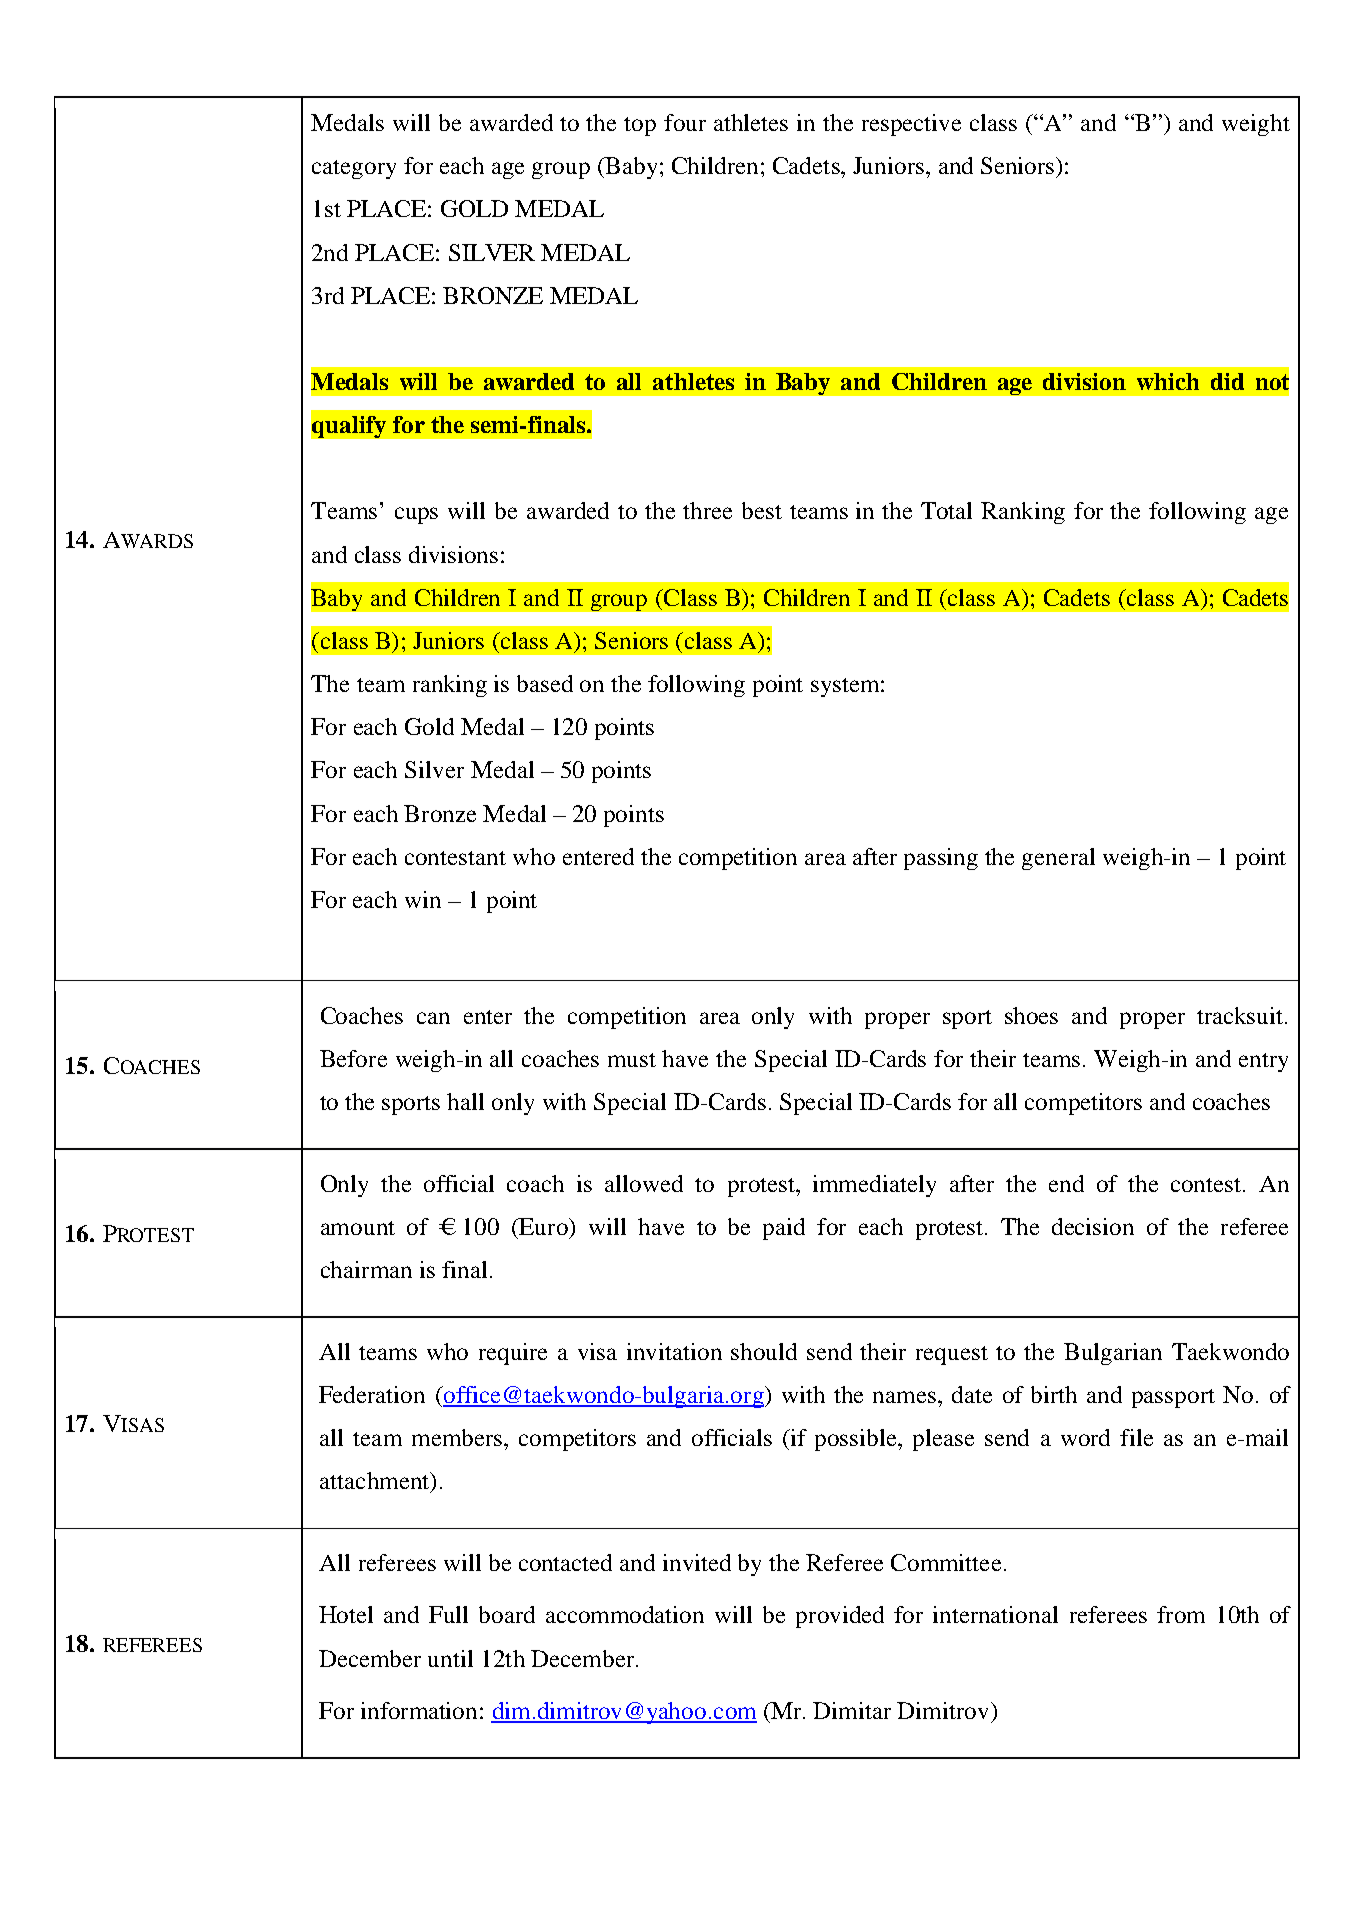  What do you see at coordinates (911, 125) in the document?
I see `respective` at bounding box center [911, 125].
